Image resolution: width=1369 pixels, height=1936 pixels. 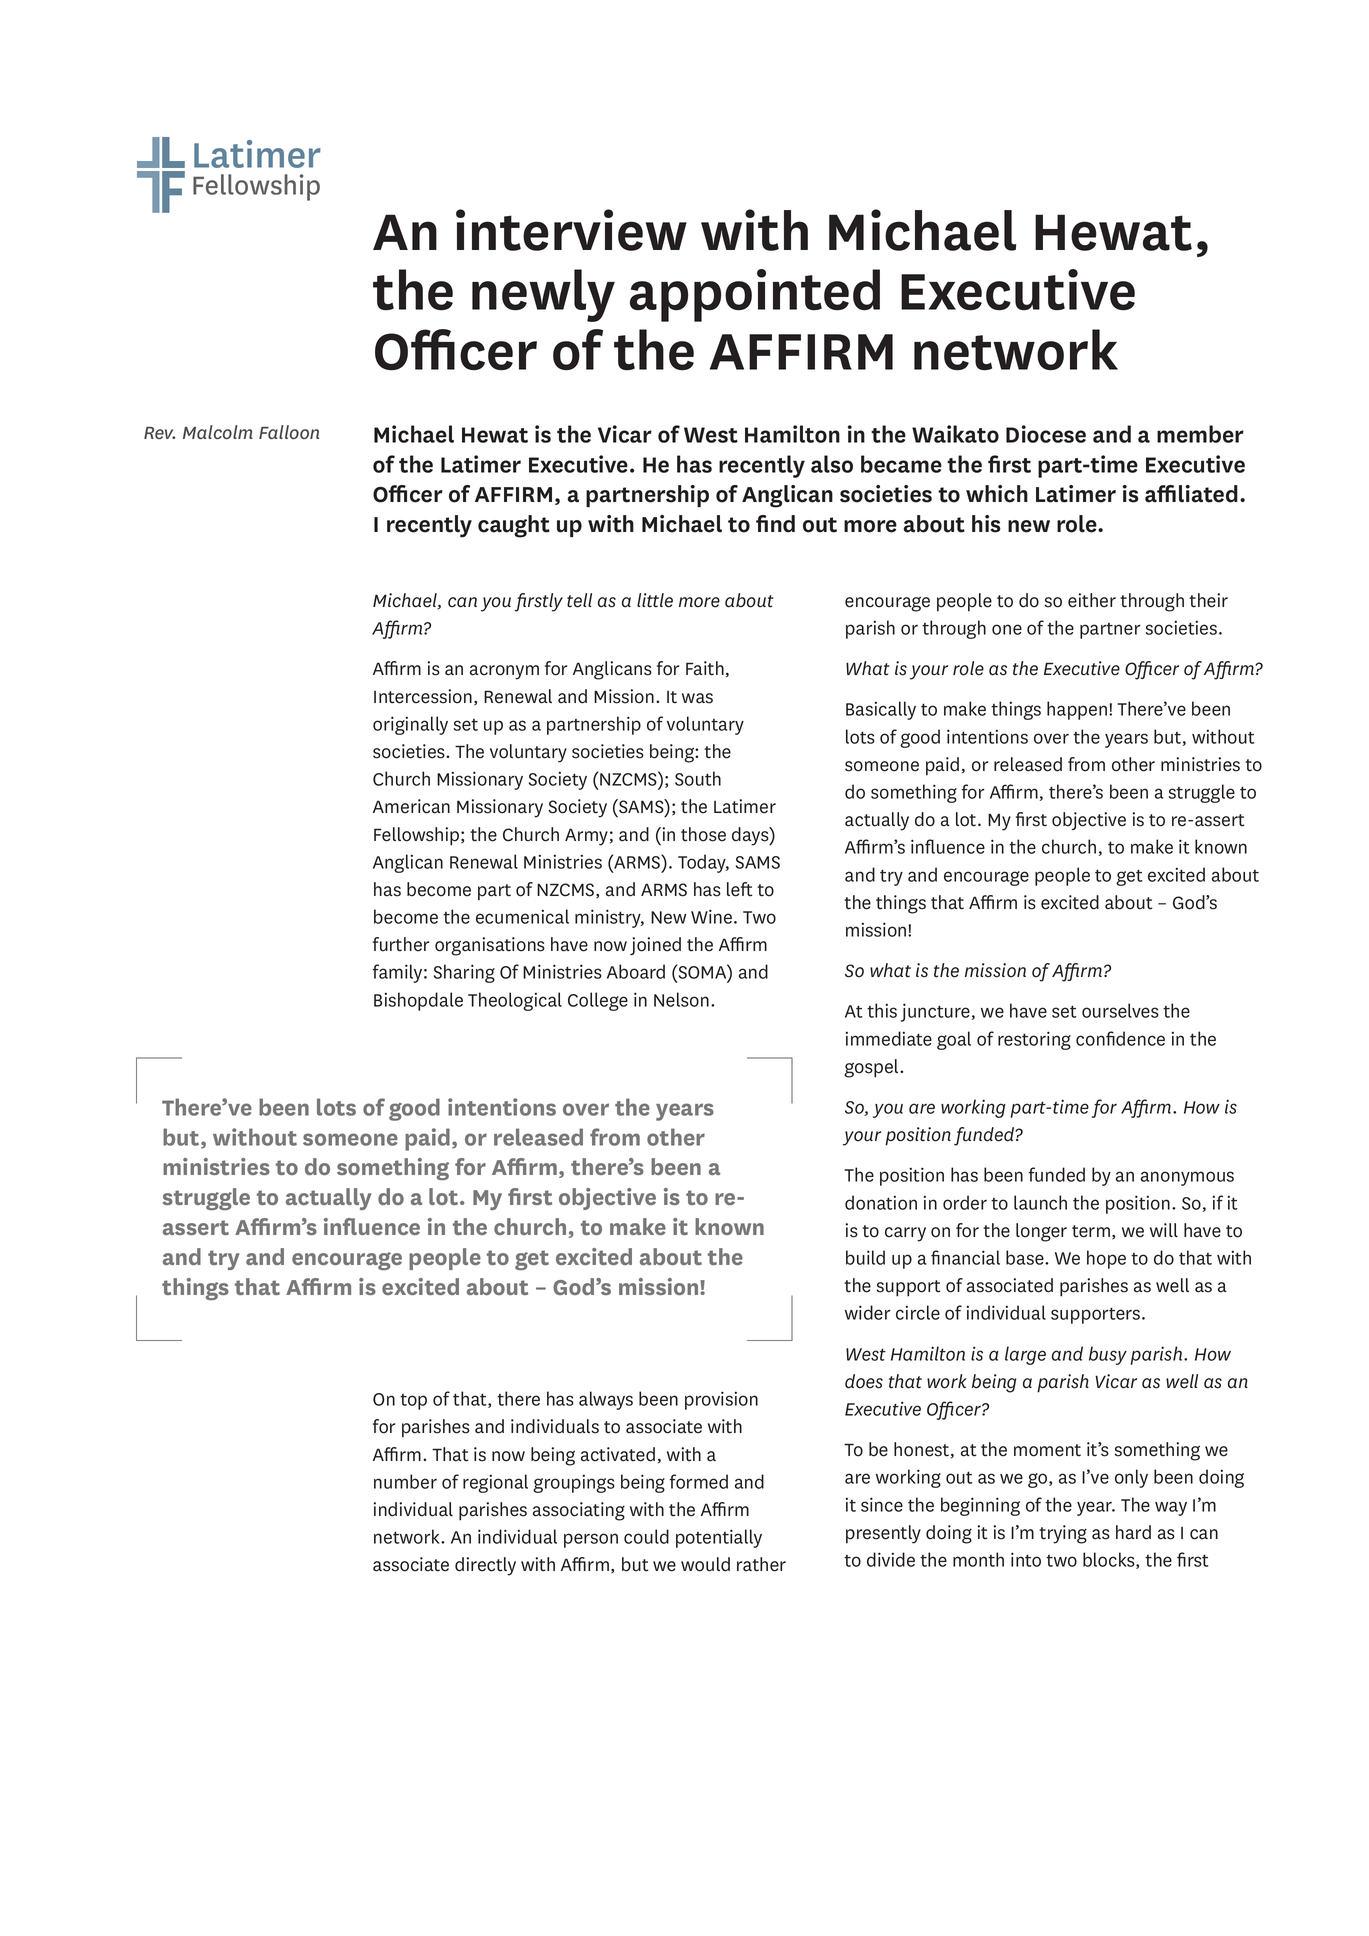 What do you see at coordinates (405, 1481) in the image?
I see `number` at bounding box center [405, 1481].
